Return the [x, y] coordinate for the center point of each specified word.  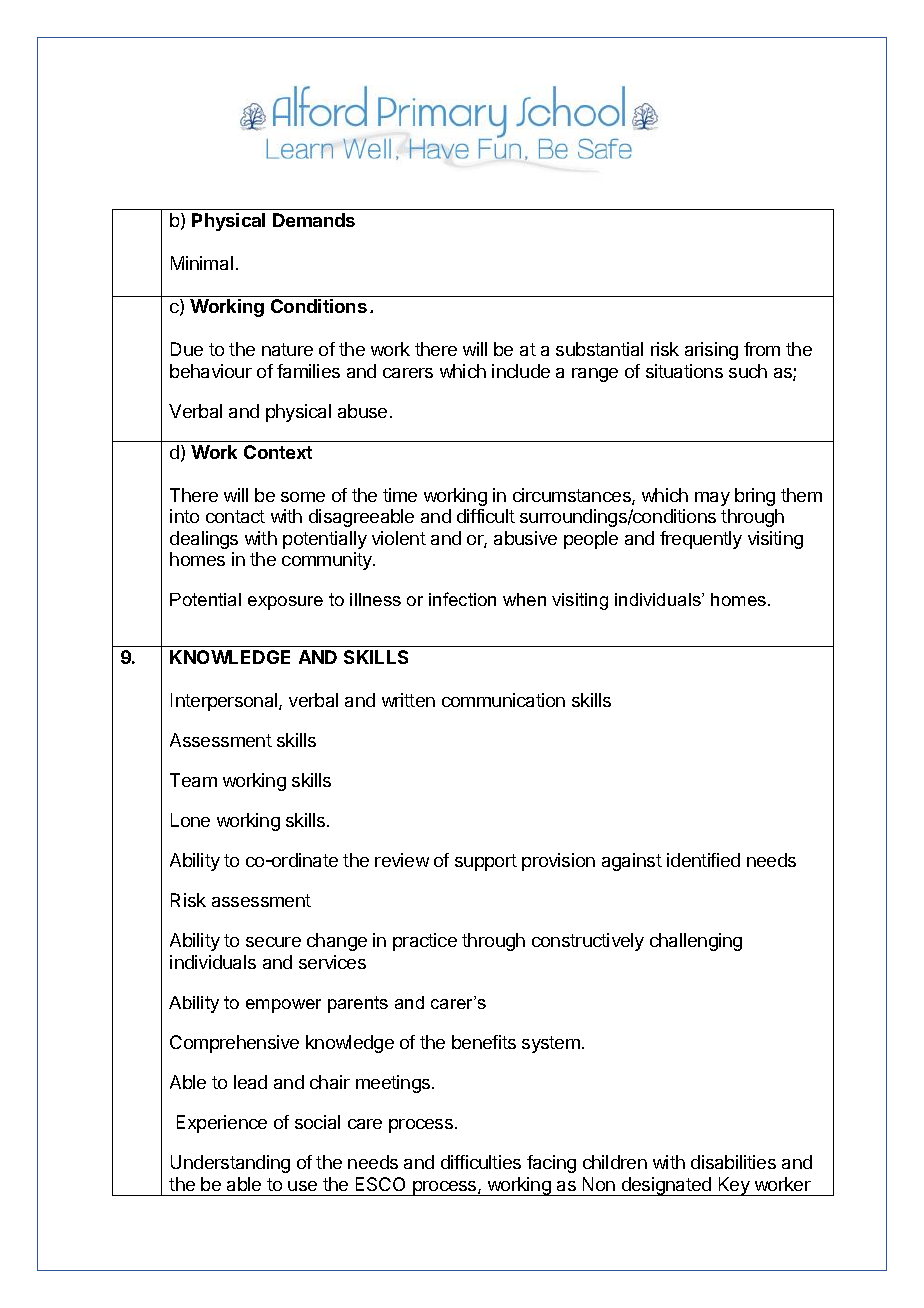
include [521, 371]
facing [551, 1164]
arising [711, 351]
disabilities [733, 1162]
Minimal [202, 263]
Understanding [230, 1164]
